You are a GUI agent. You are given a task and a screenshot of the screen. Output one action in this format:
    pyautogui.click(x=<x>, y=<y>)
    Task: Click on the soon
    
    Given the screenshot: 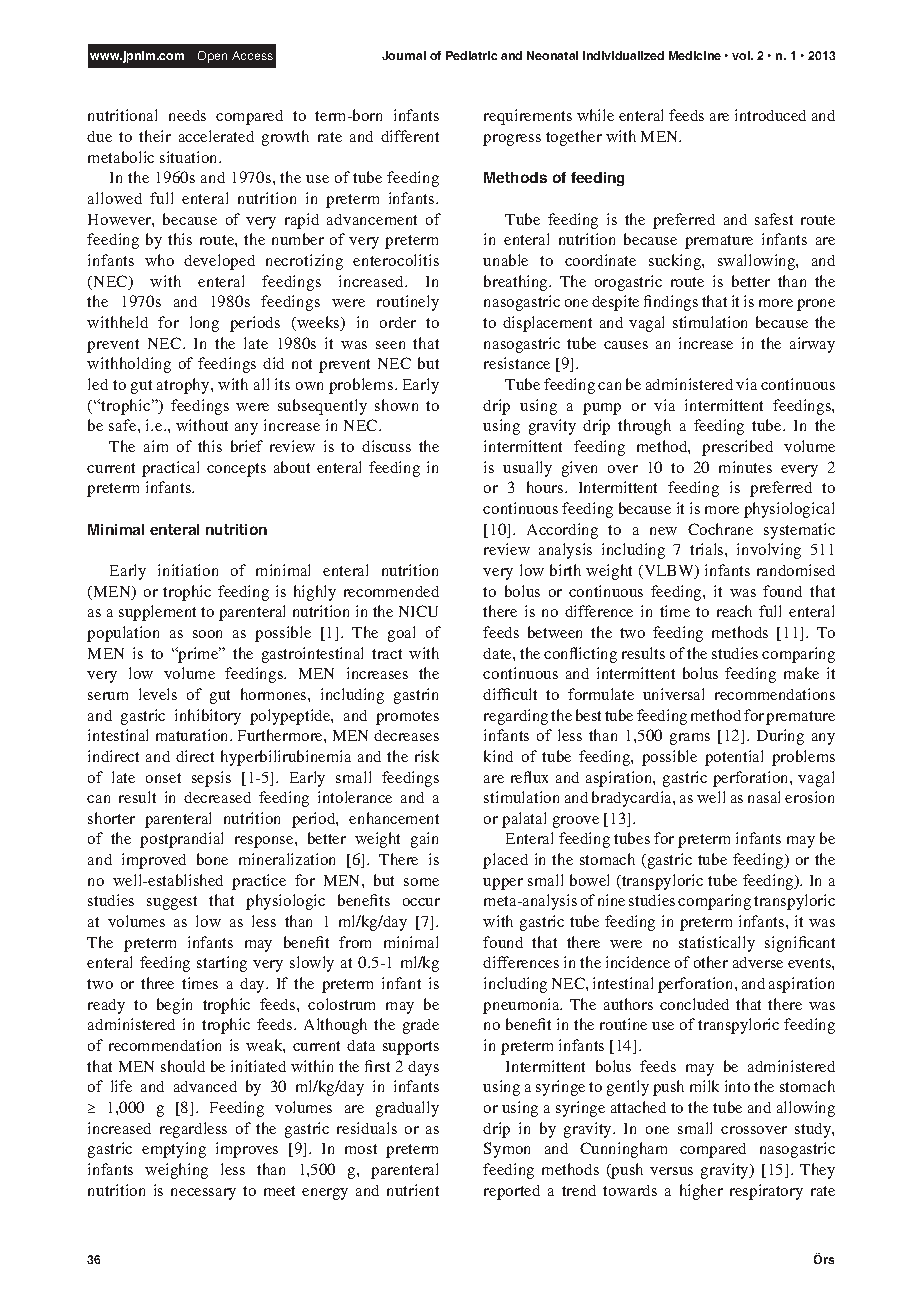 What is the action you would take?
    pyautogui.click(x=207, y=634)
